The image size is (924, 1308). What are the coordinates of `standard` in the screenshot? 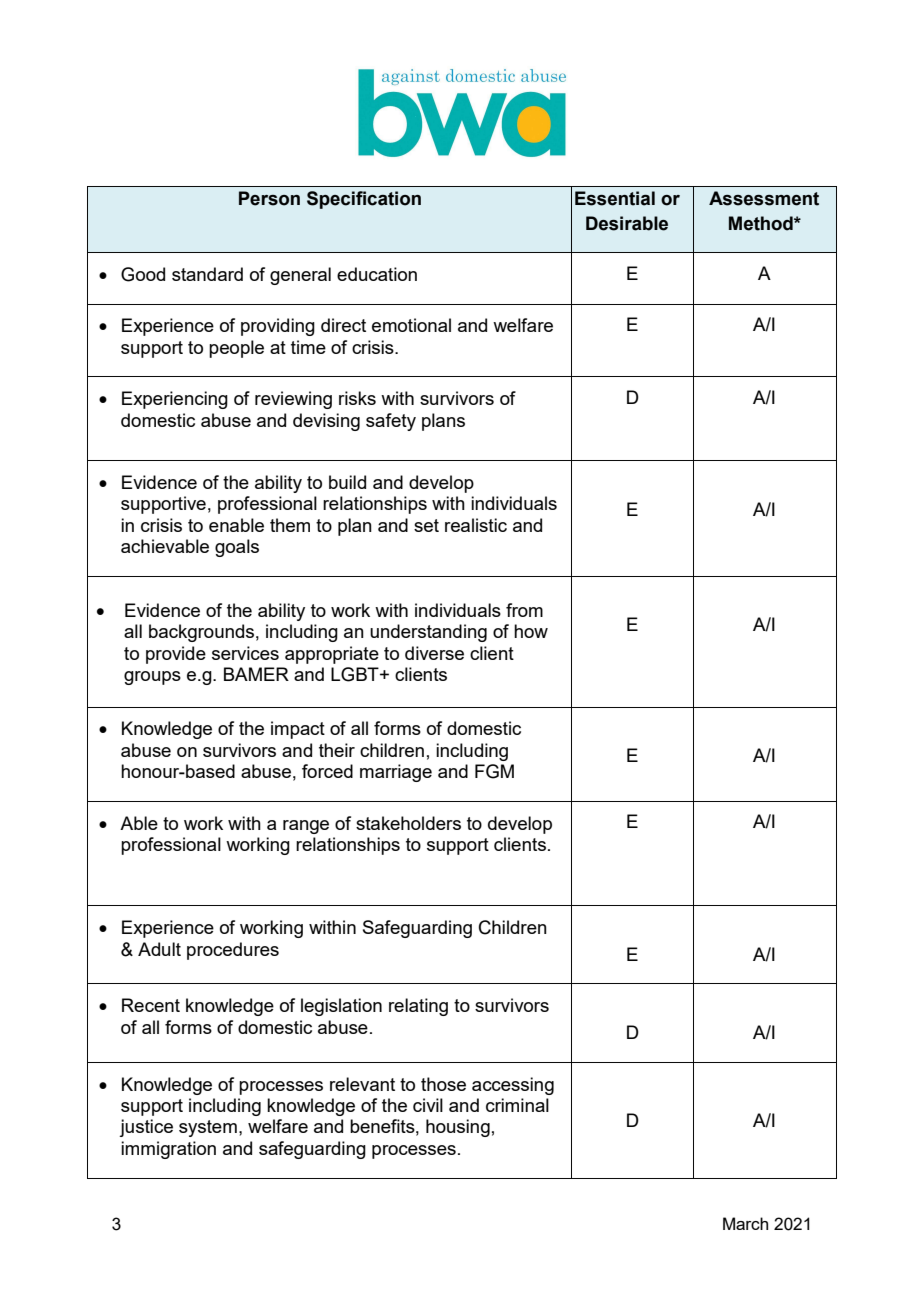 It's located at (207, 274).
